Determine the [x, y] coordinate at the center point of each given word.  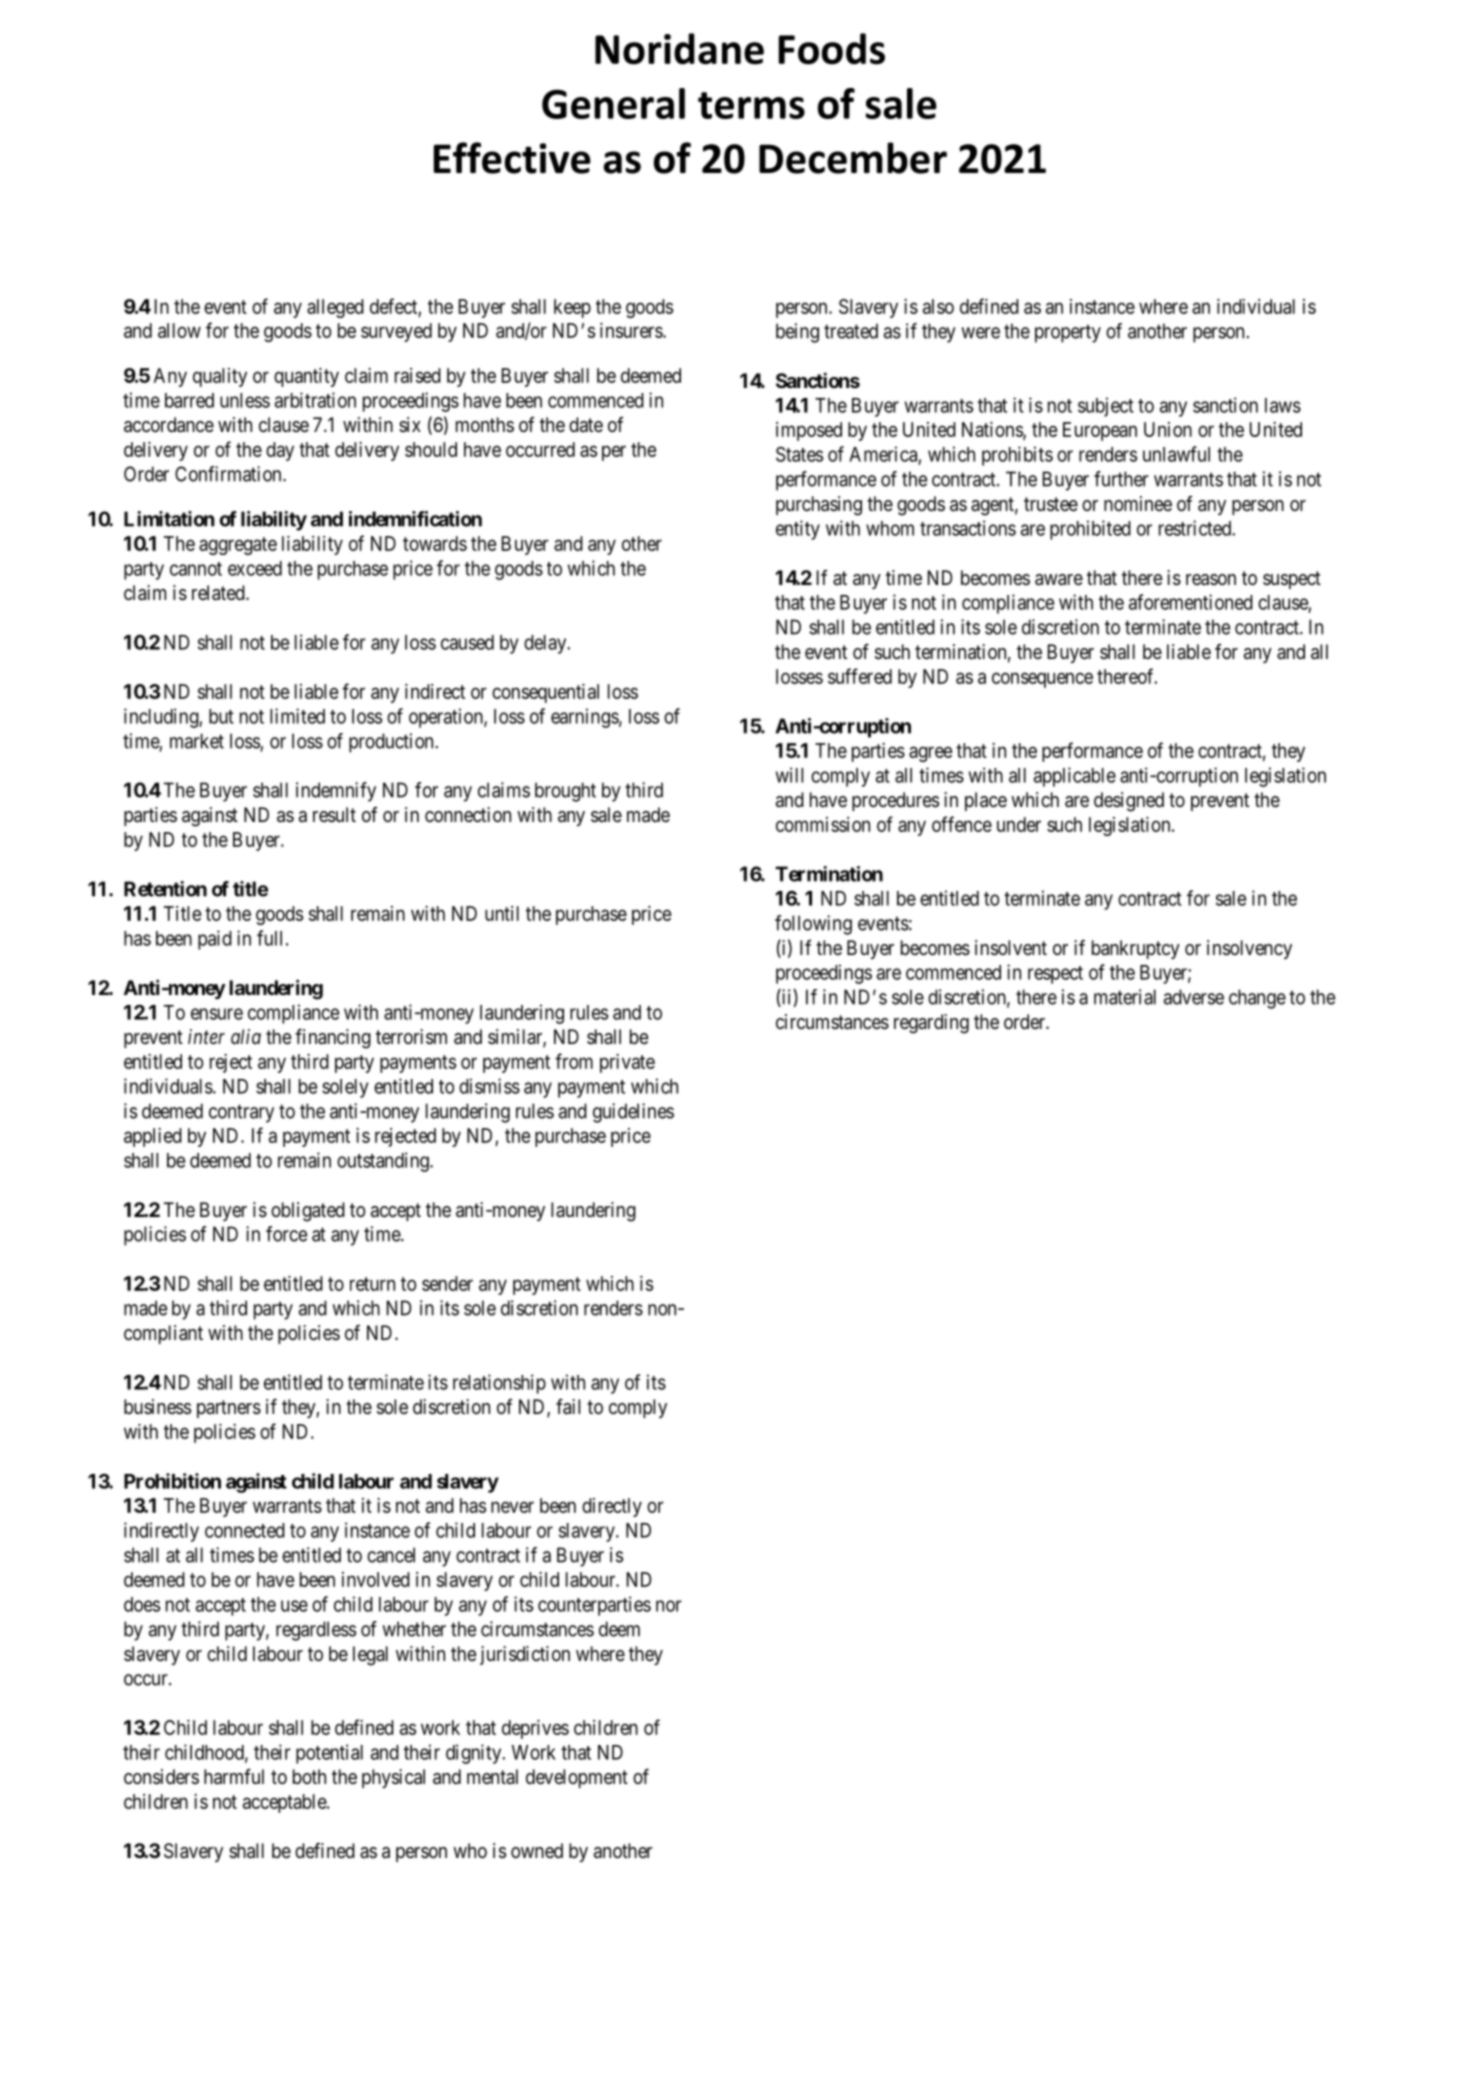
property [1068, 333]
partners [229, 1409]
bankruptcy [1136, 949]
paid [215, 940]
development [577, 1778]
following [813, 925]
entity [798, 530]
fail [568, 1407]
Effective [512, 158]
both [309, 1776]
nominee [1138, 503]
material [1125, 997]
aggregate [238, 546]
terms [751, 105]
